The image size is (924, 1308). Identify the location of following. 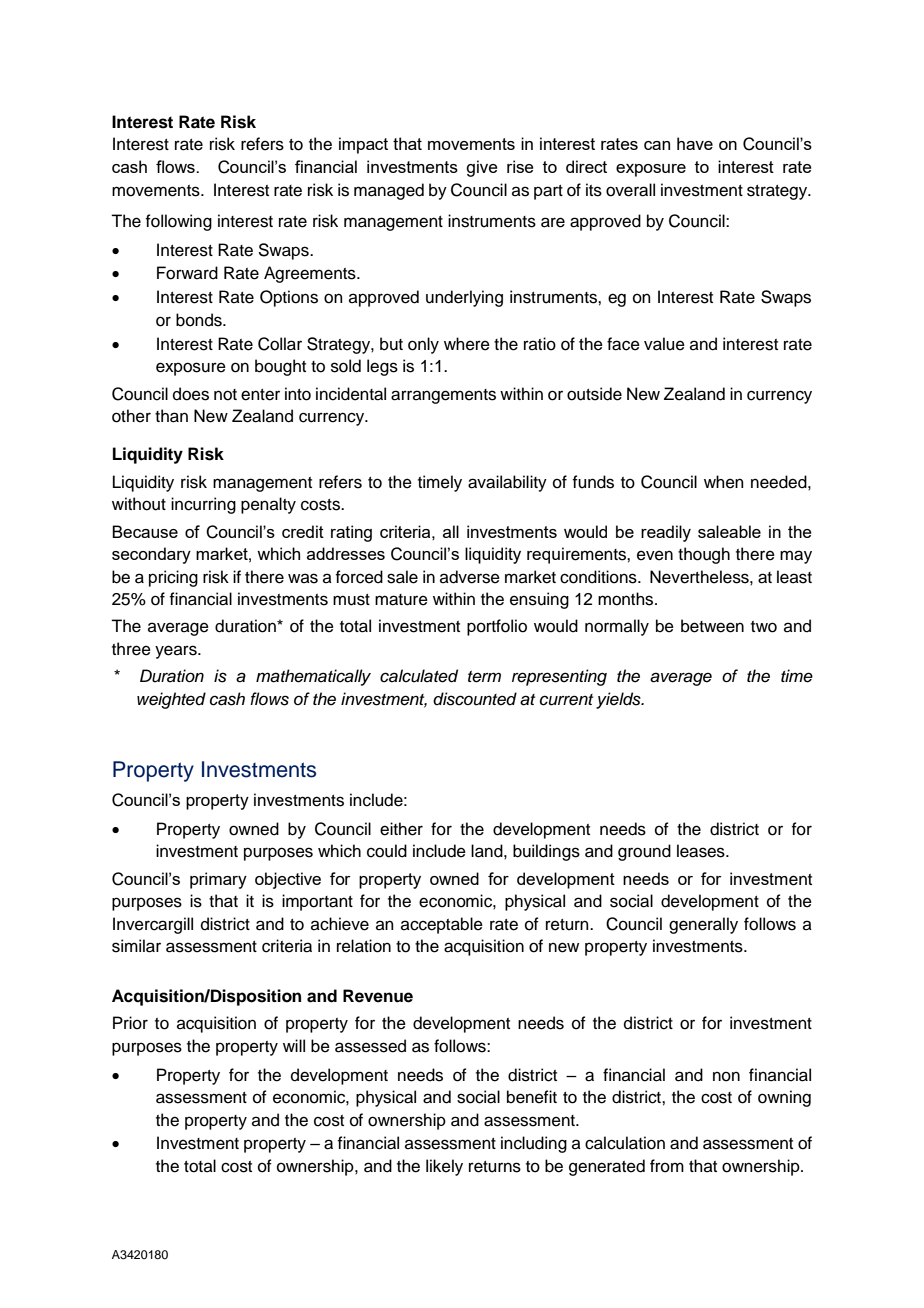
(178, 222).
